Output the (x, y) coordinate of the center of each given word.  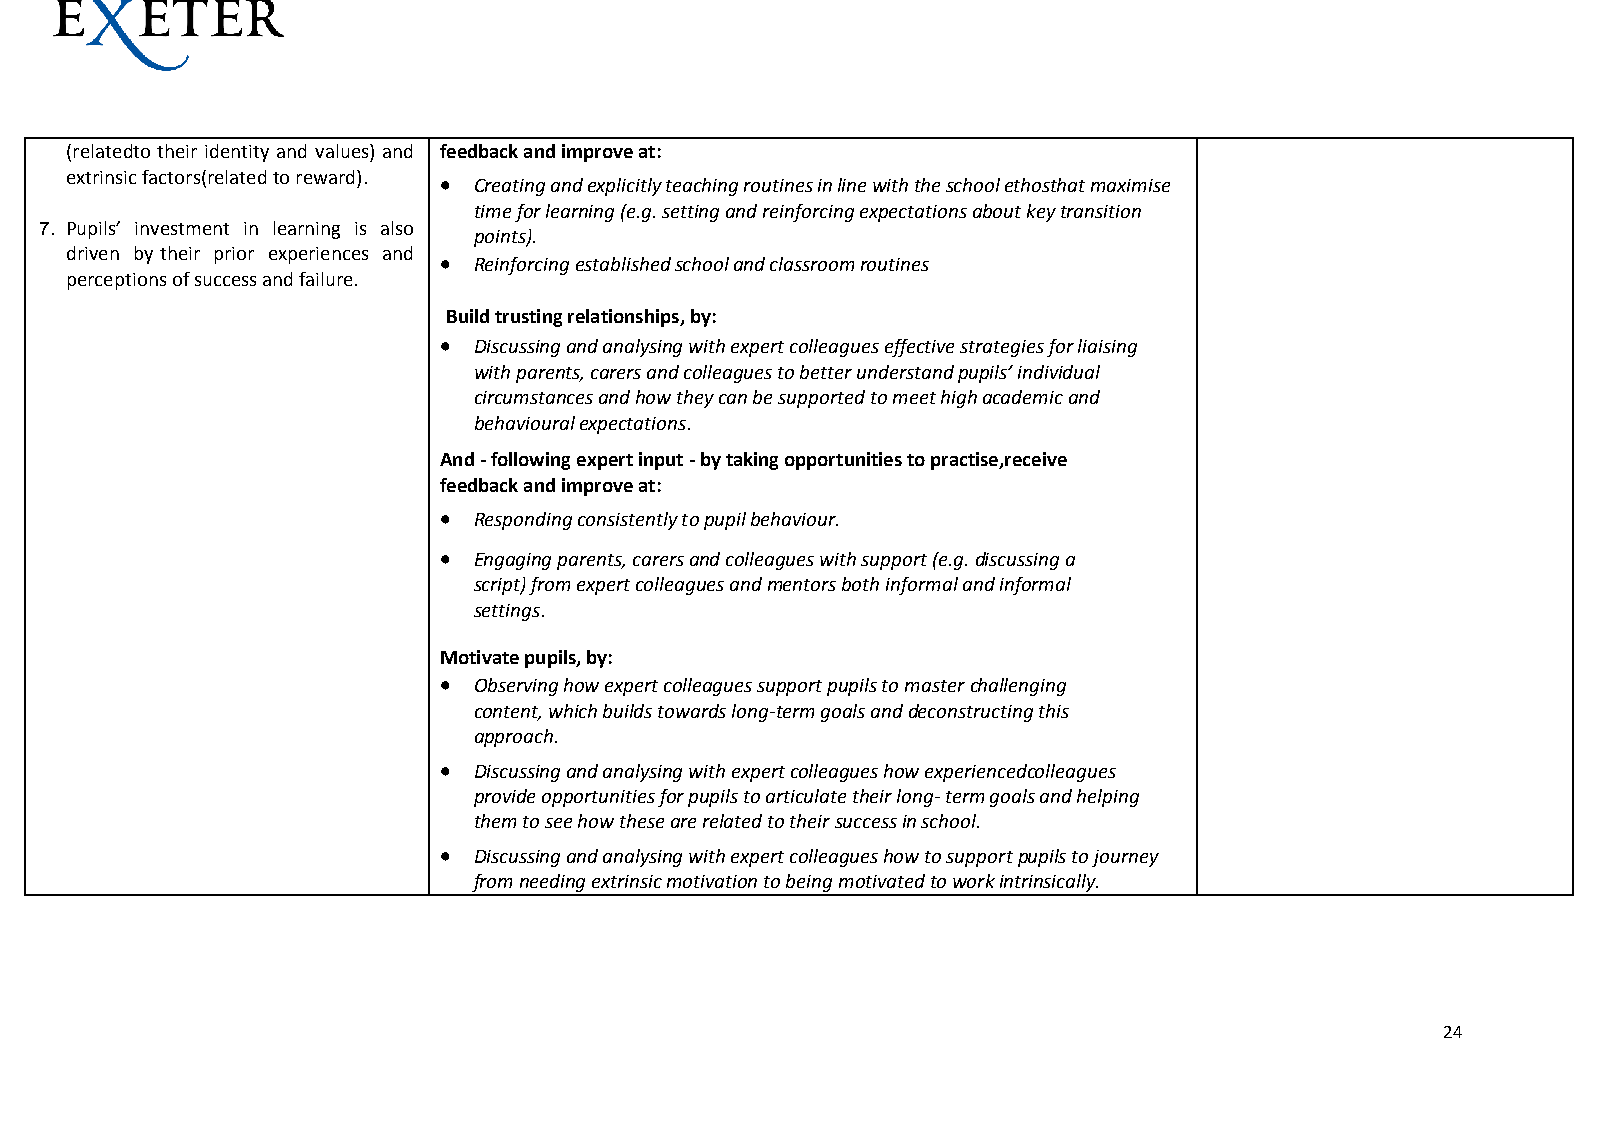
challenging (1018, 687)
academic (1023, 397)
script (498, 586)
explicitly (625, 187)
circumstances (534, 397)
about (997, 211)
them (495, 821)
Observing (516, 687)
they (695, 399)
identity (237, 153)
